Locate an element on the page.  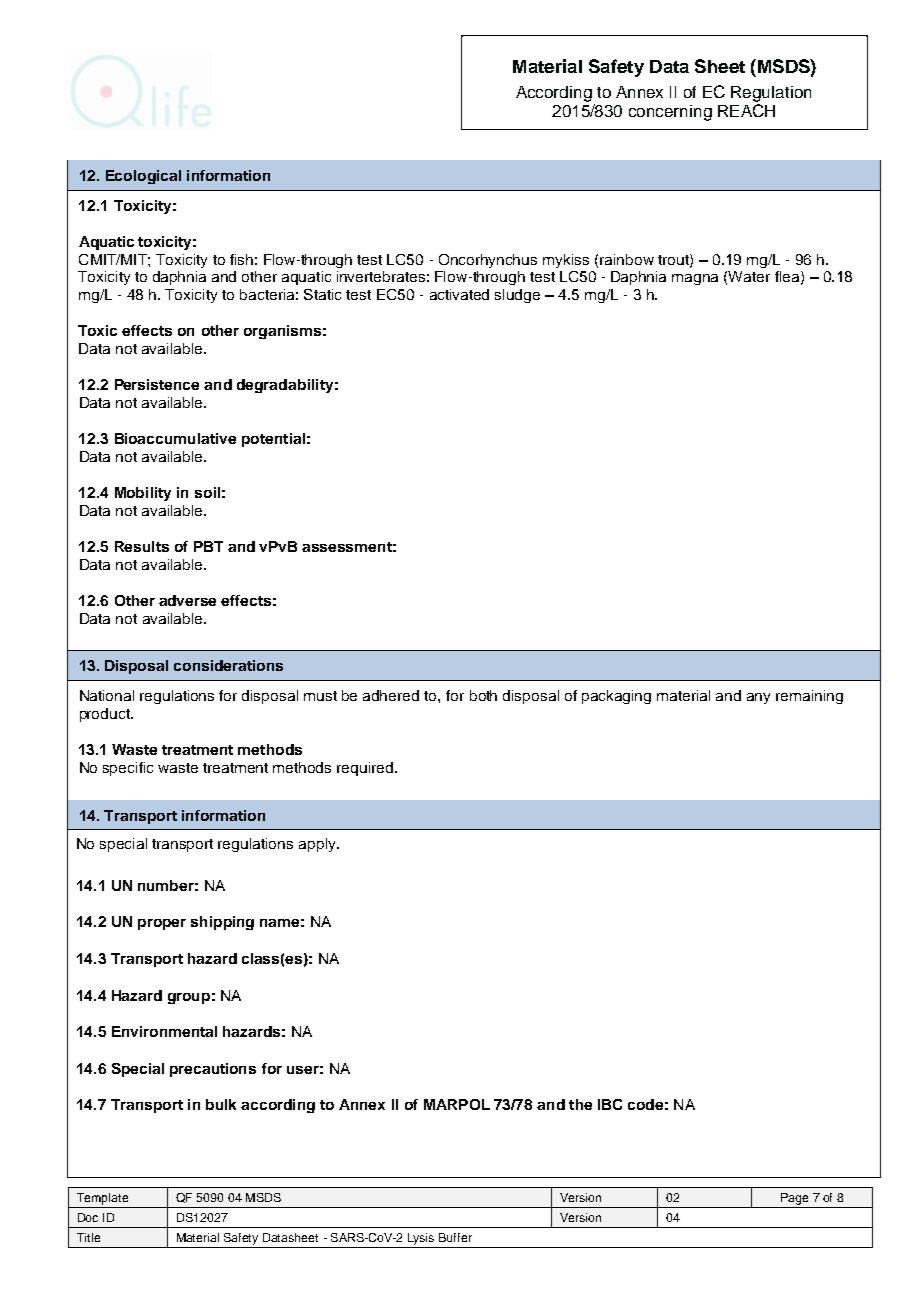
IBC is located at coordinates (610, 1104).
